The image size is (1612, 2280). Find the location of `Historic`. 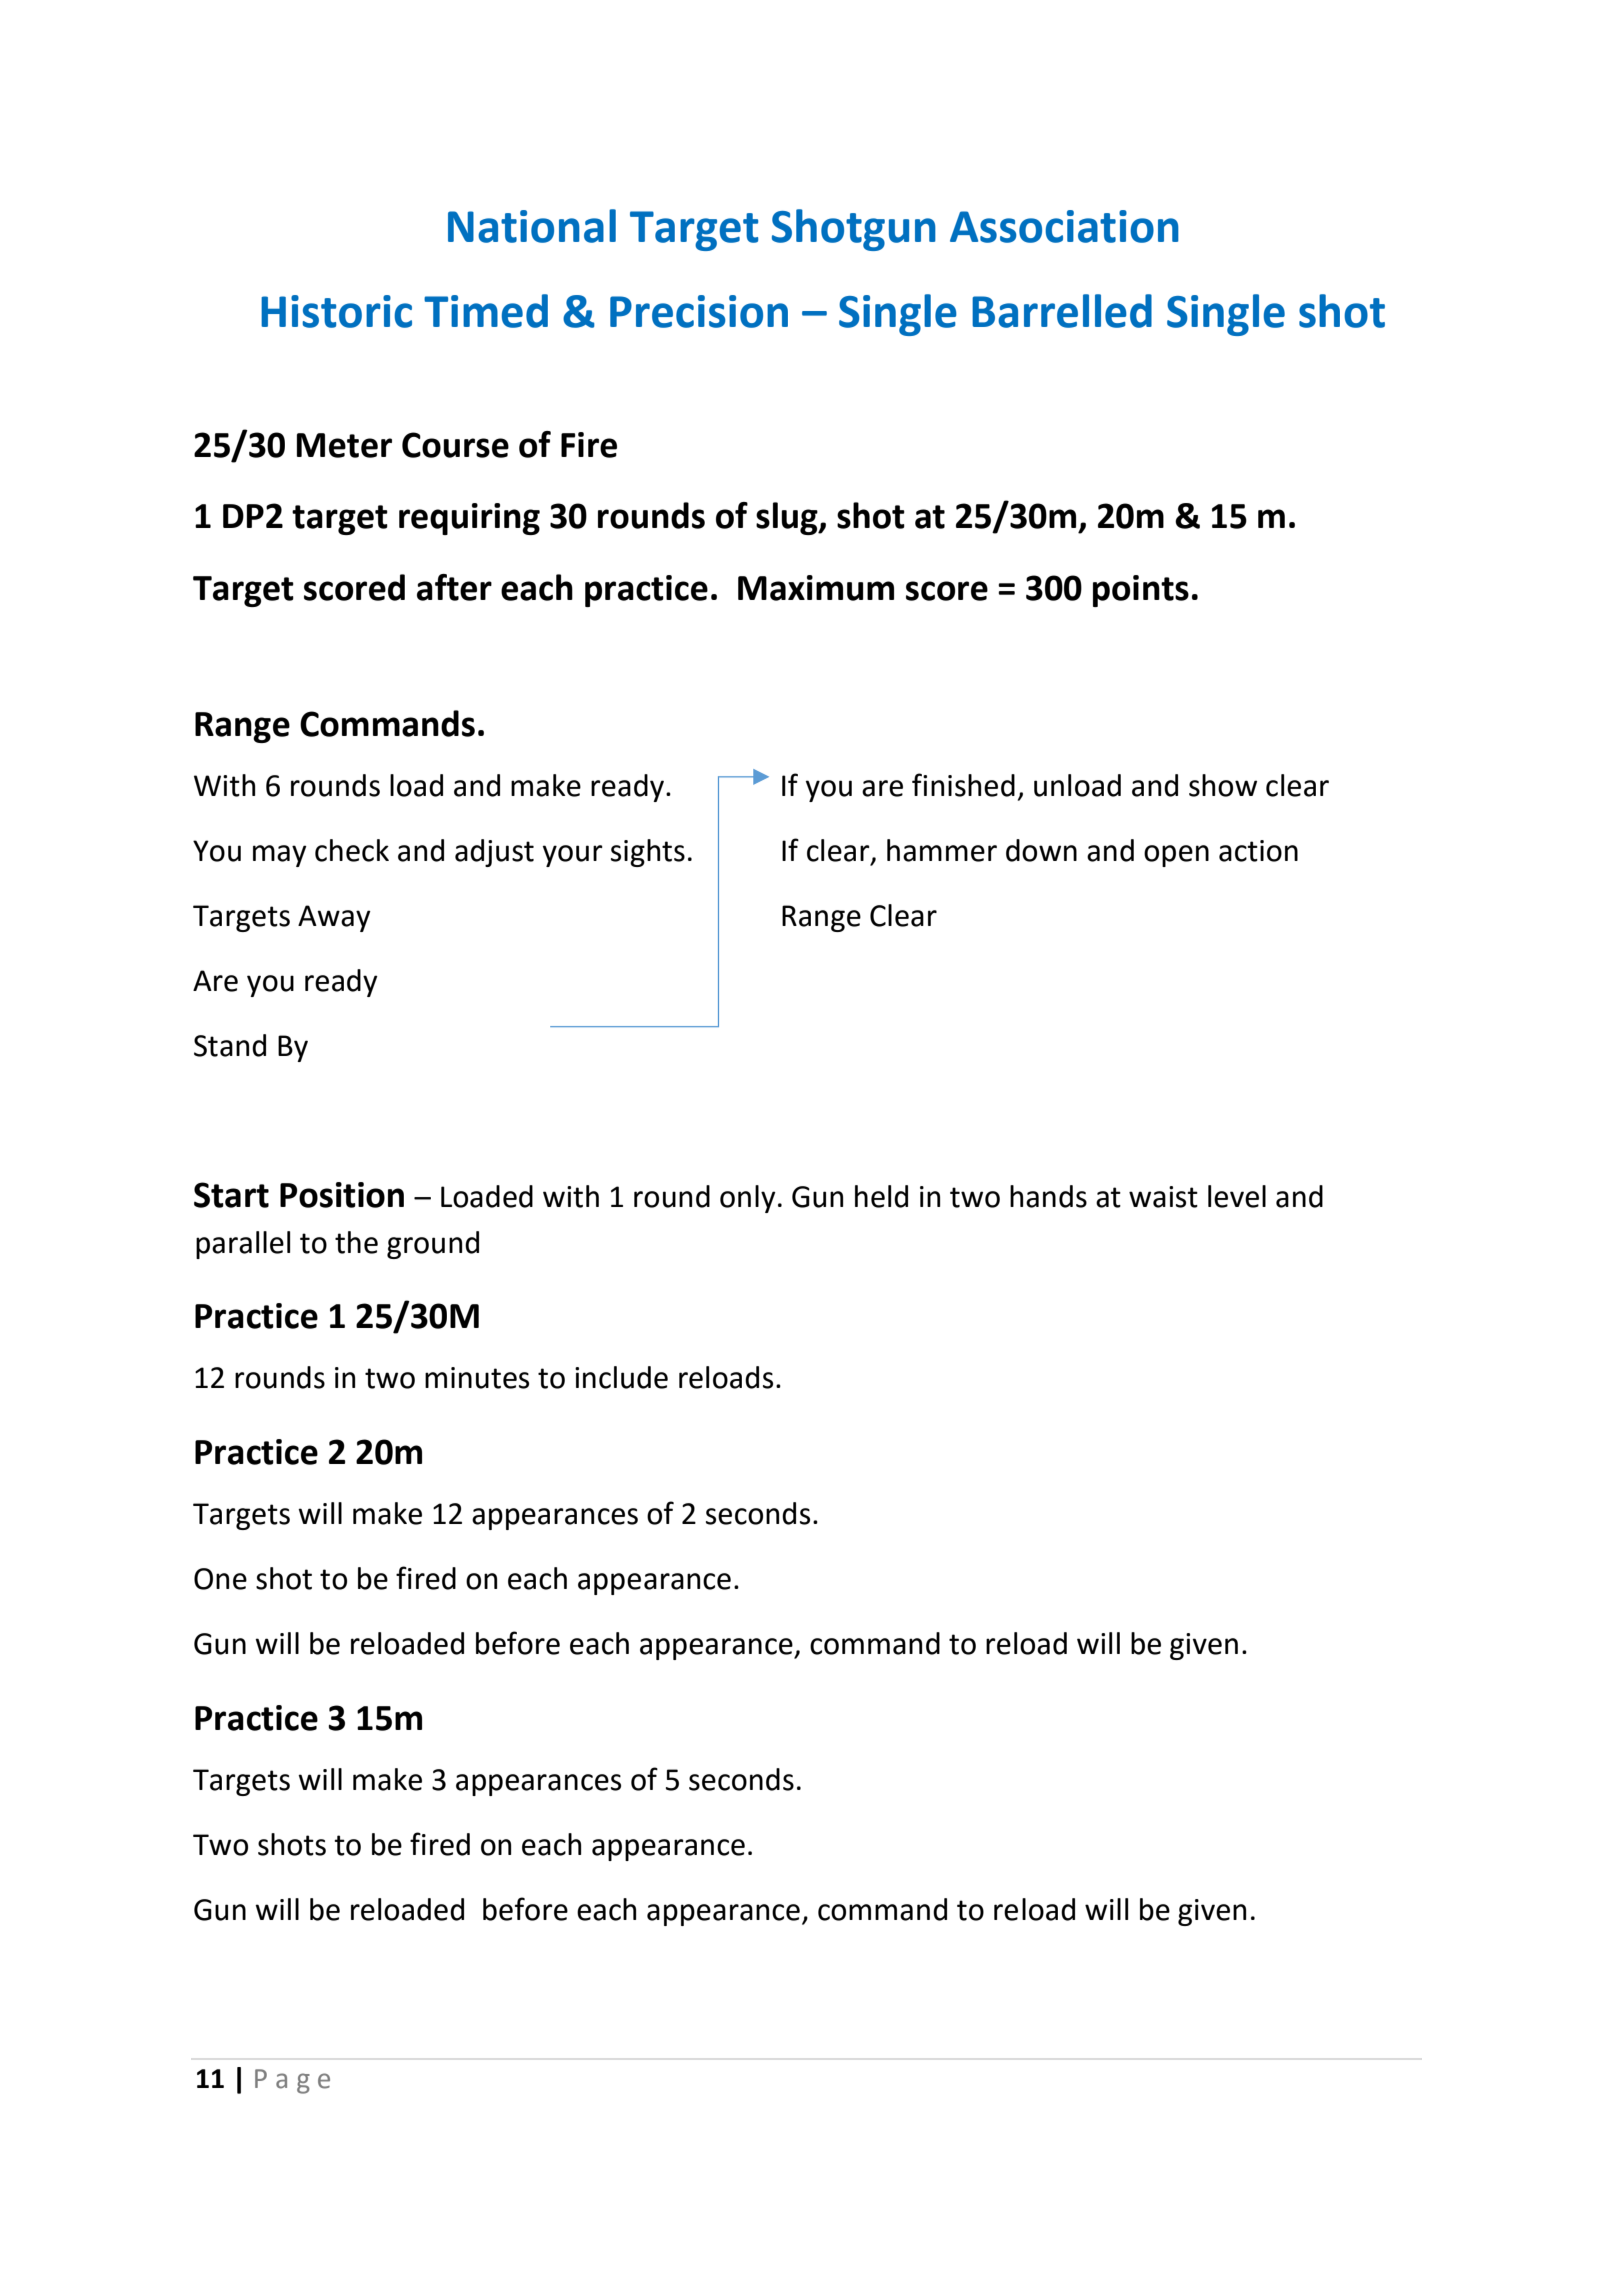

Historic is located at coordinates (336, 311).
